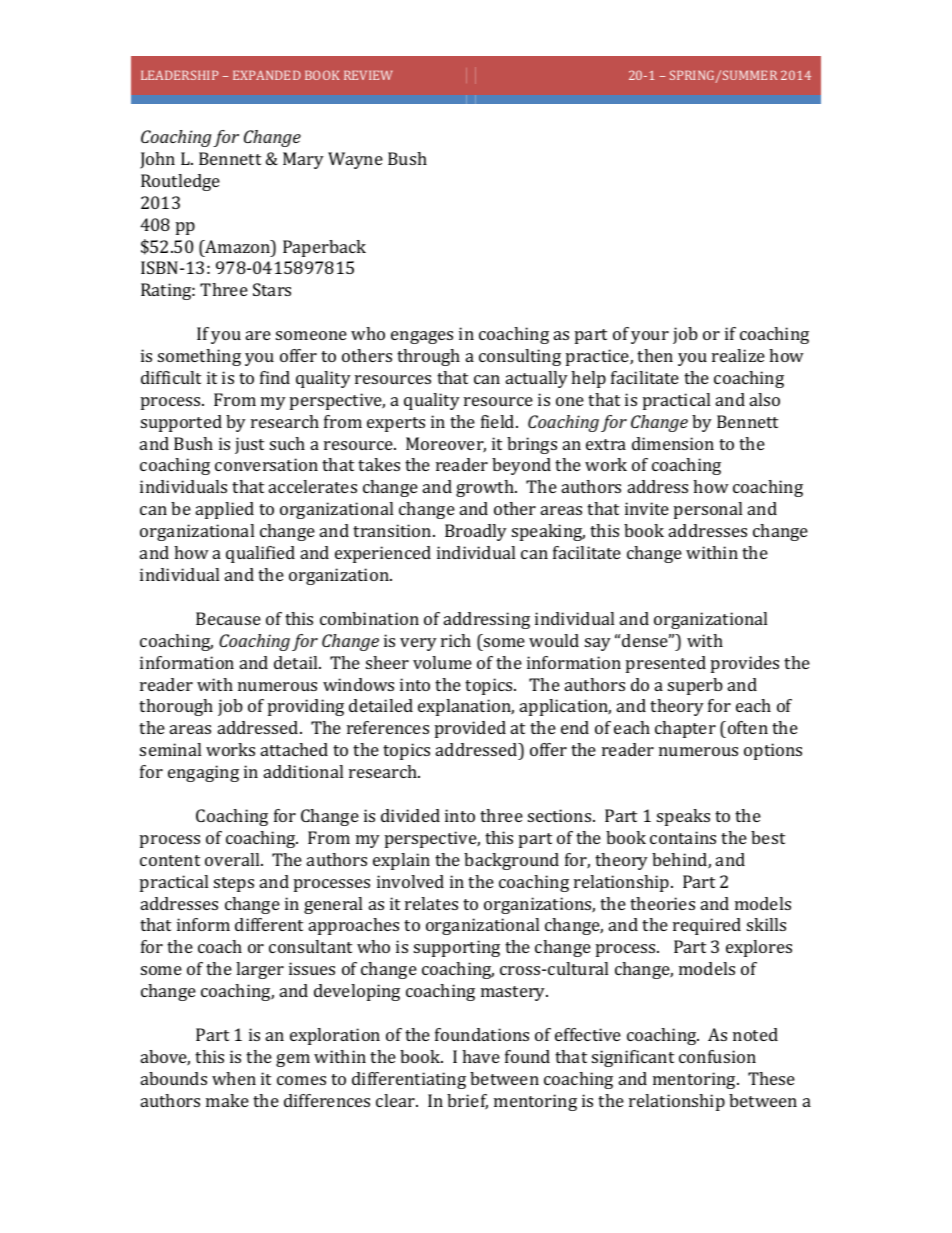 The image size is (952, 1233). Describe the element at coordinates (428, 357) in the document. I see `through` at that location.
